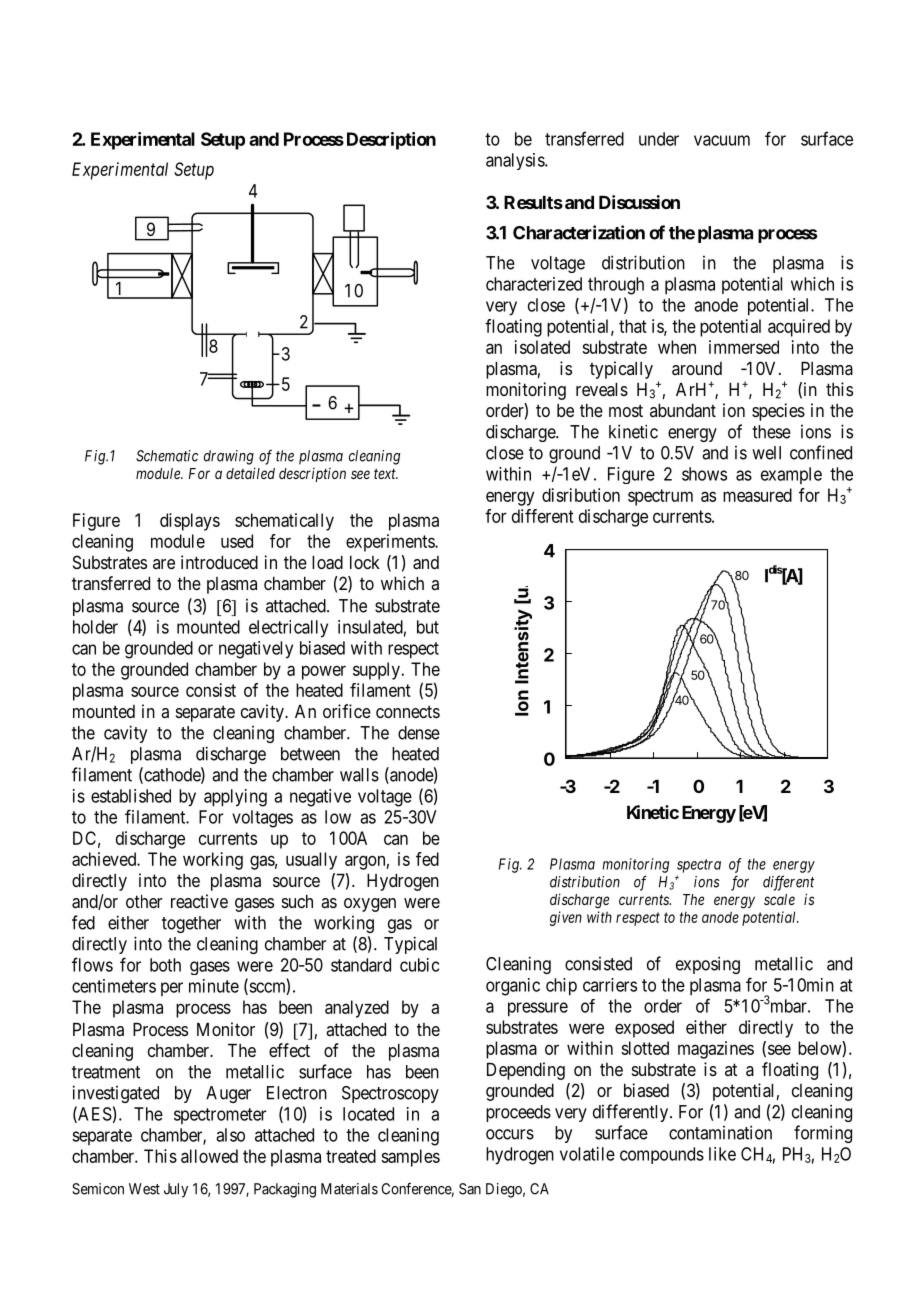 The width and height of the image is (924, 1308). What do you see at coordinates (470, 1189) in the image?
I see `San` at bounding box center [470, 1189].
